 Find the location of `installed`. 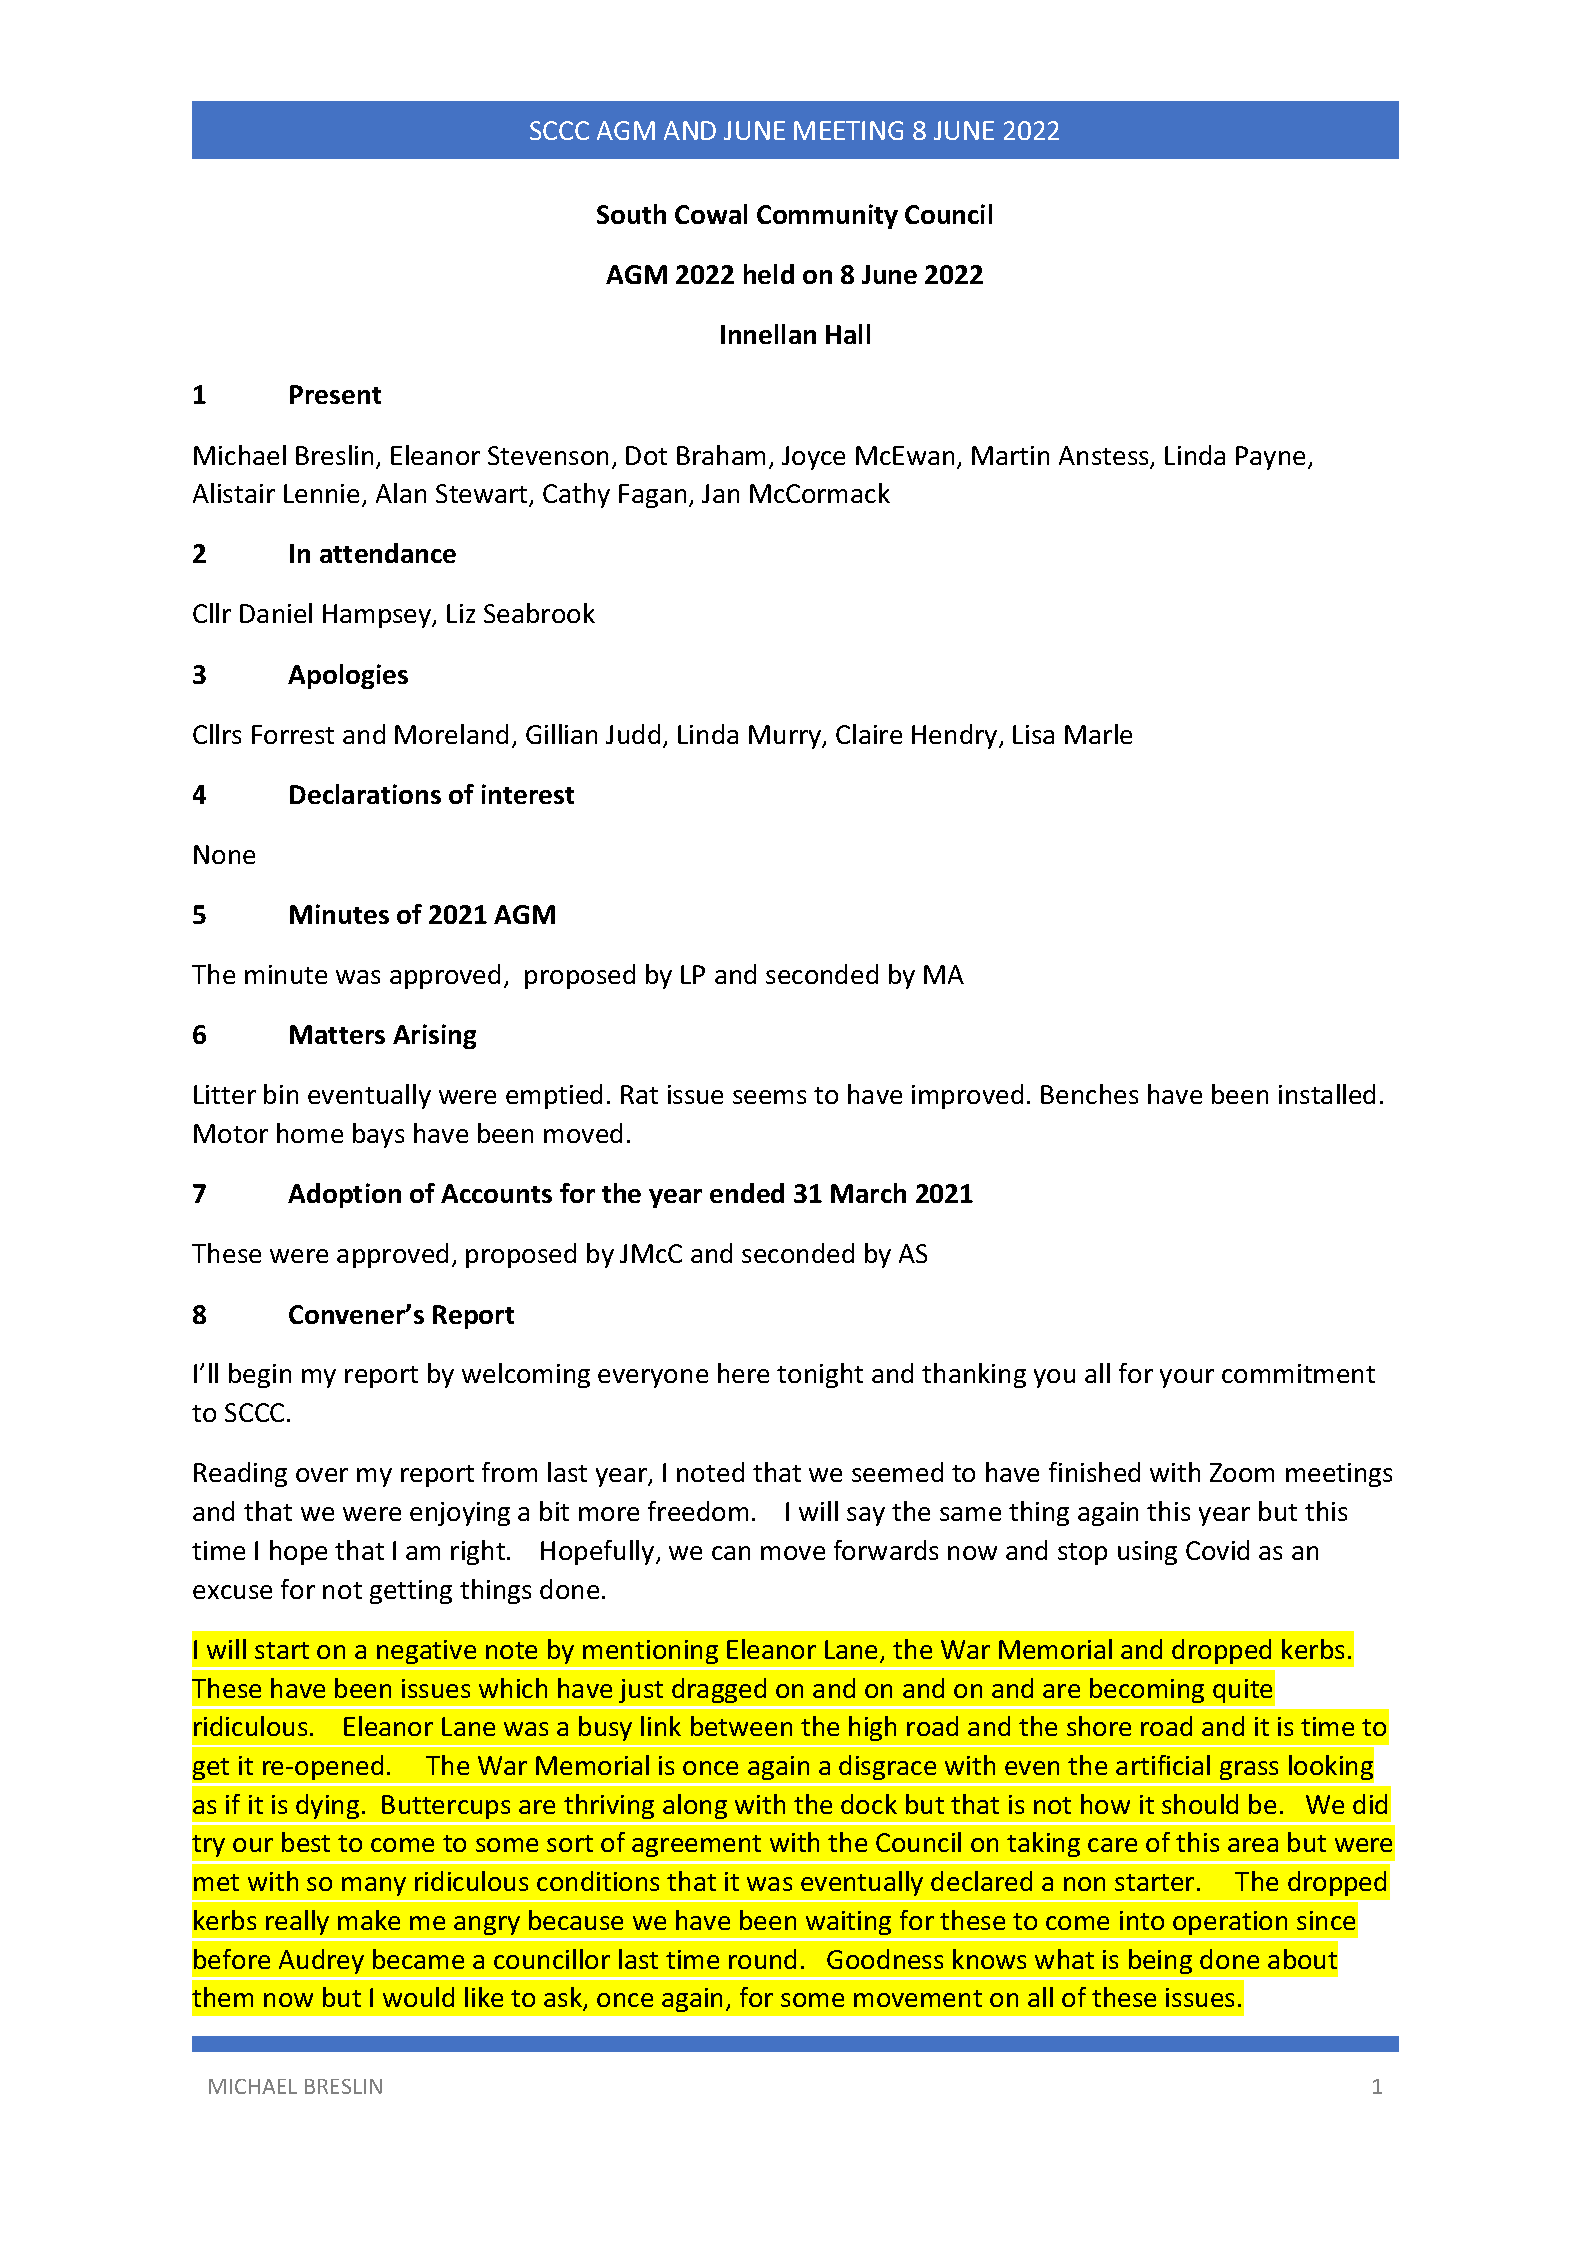

installed is located at coordinates (1327, 1094).
